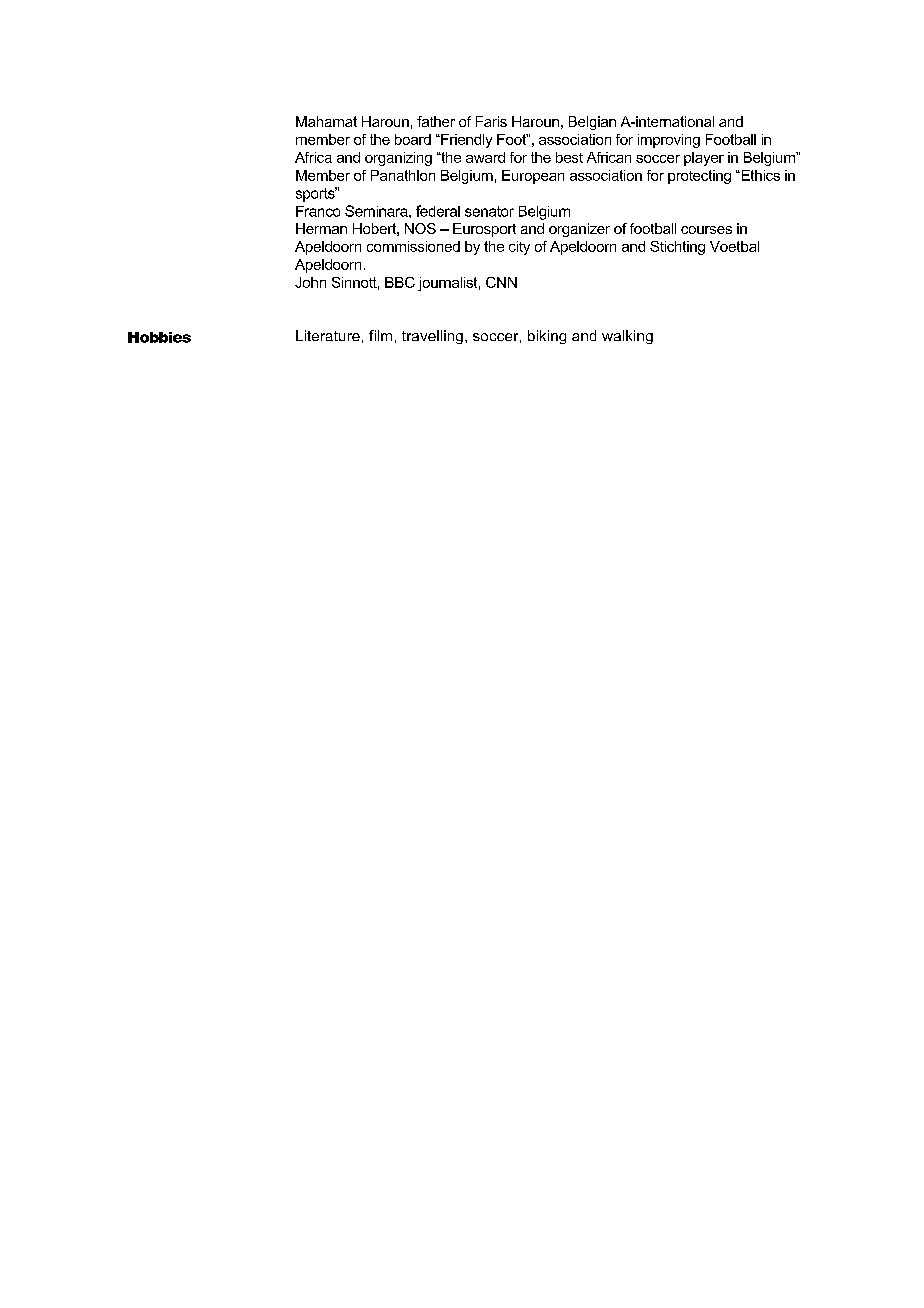  I want to click on Herman, so click(321, 228).
